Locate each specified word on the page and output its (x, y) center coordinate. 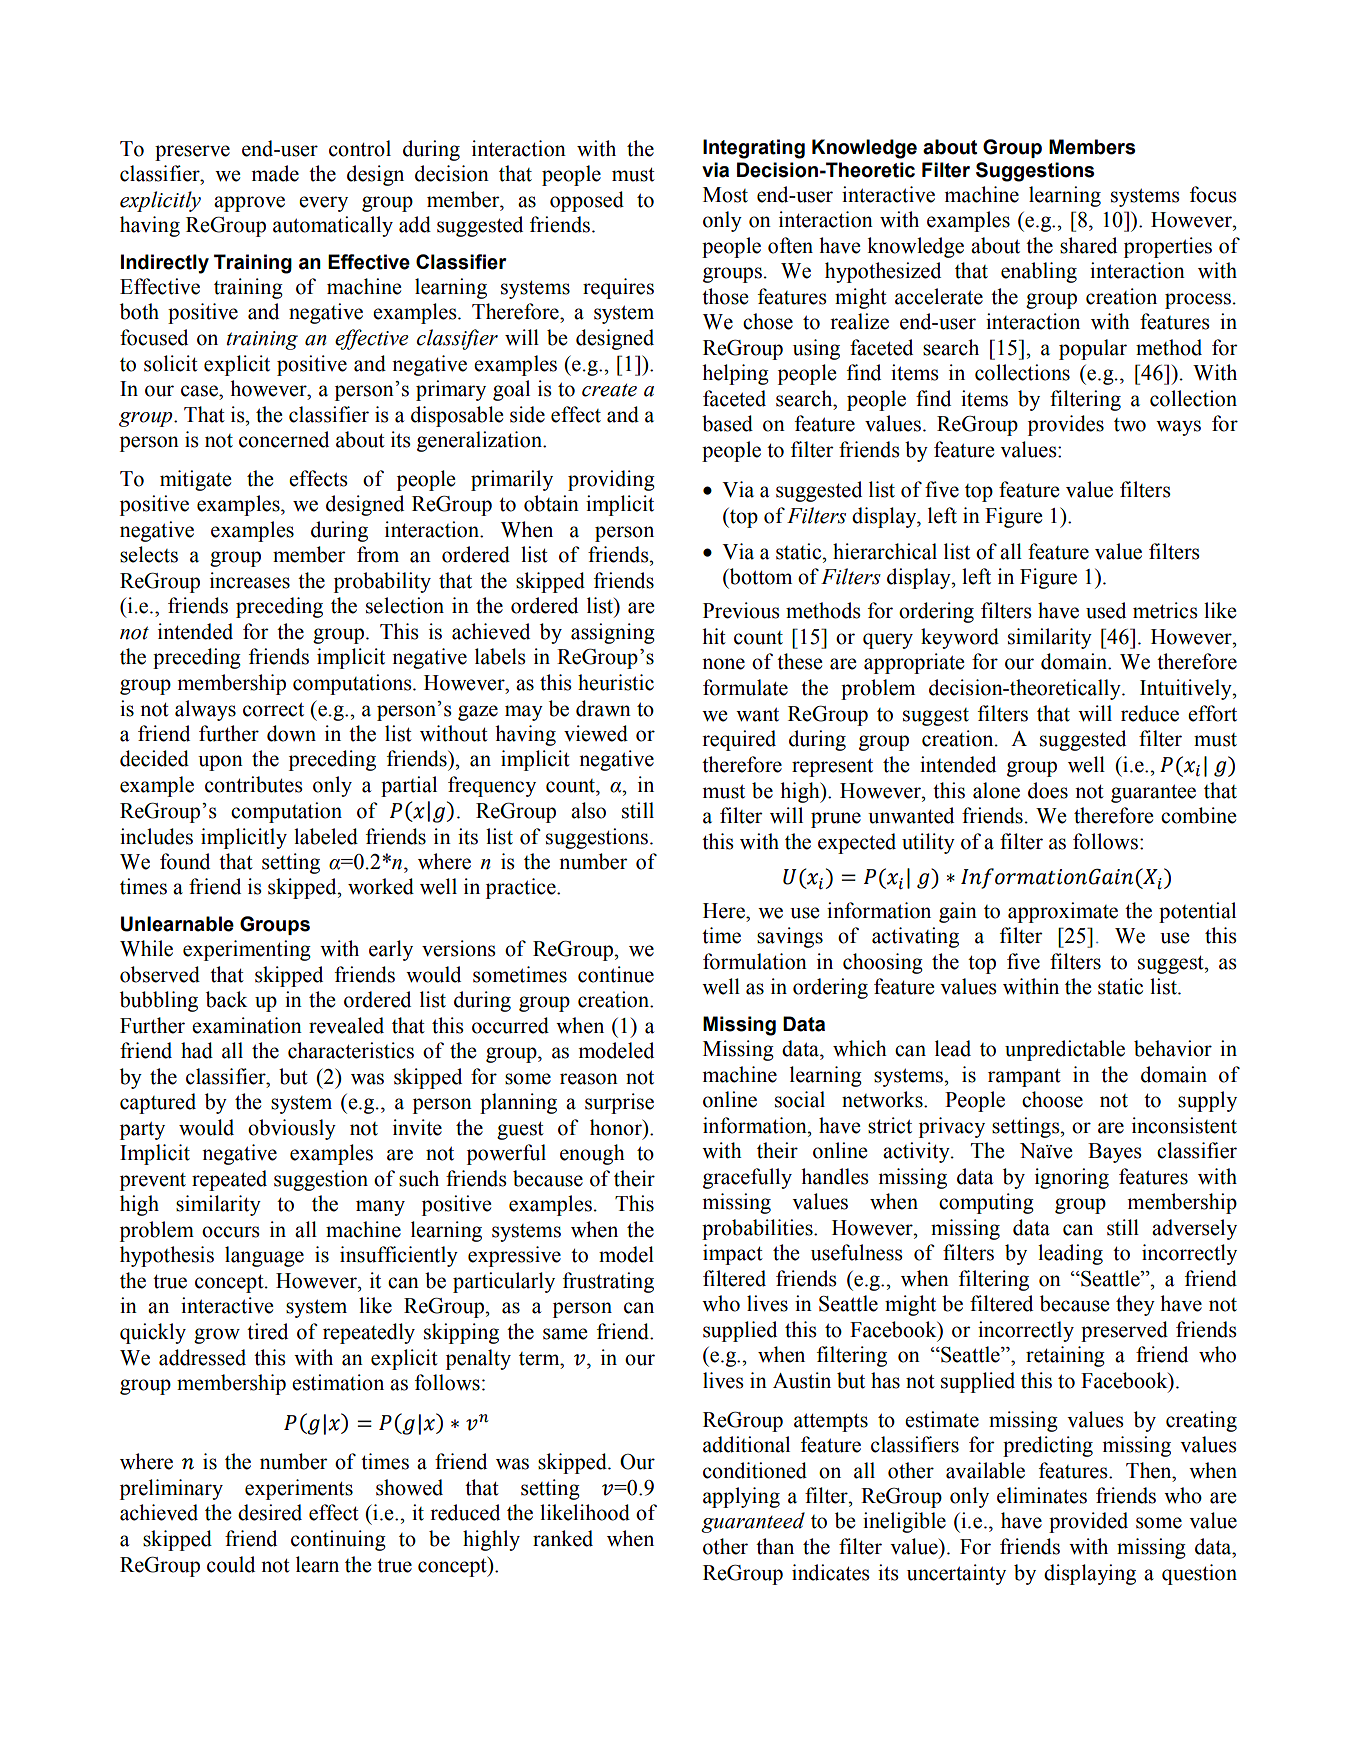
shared (1088, 245)
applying (741, 1497)
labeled (326, 836)
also (588, 810)
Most (725, 195)
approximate (1063, 912)
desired (270, 1512)
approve (249, 204)
